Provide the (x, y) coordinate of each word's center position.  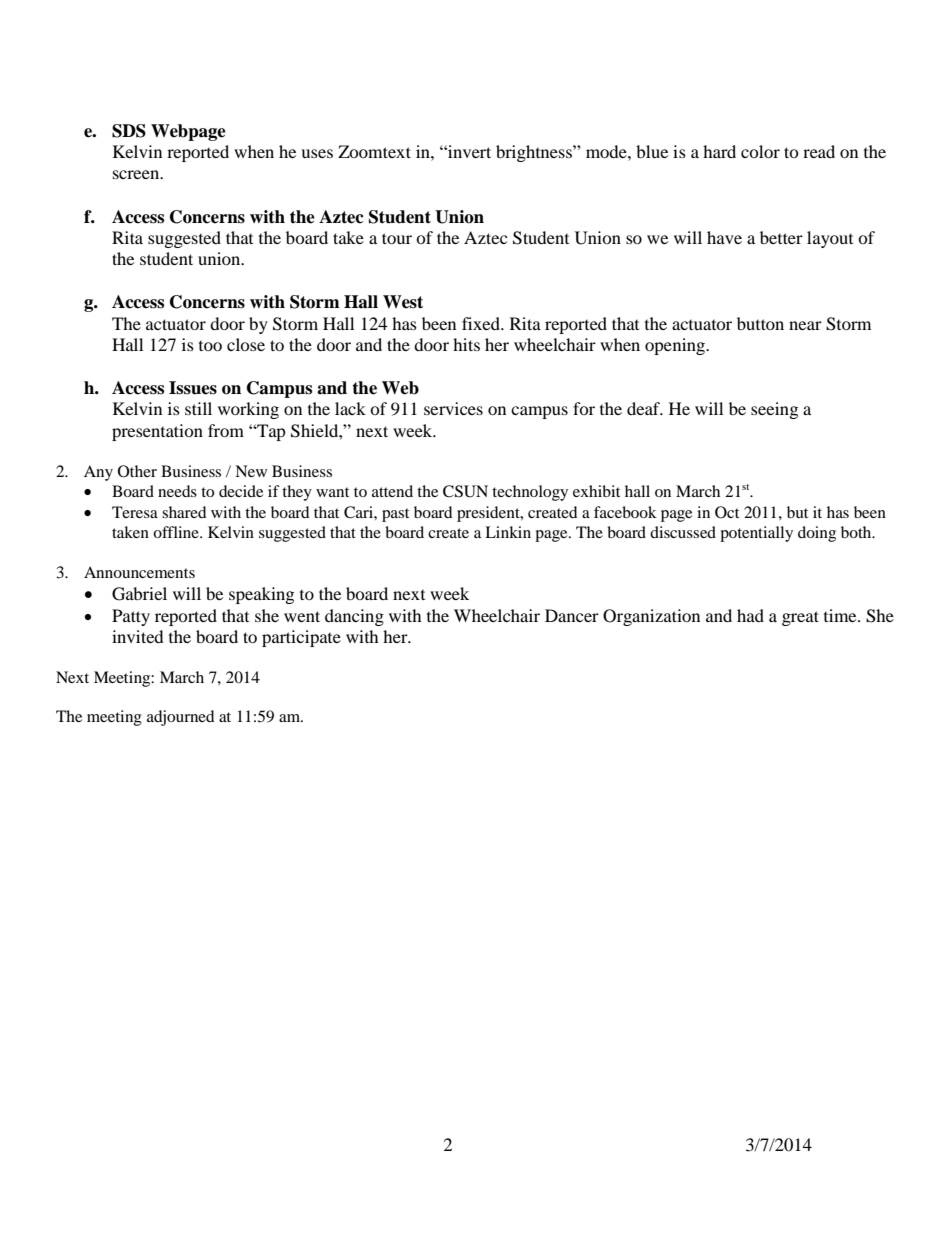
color (760, 151)
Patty (131, 617)
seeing (774, 410)
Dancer (572, 615)
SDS (129, 131)
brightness (535, 153)
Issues (193, 388)
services (453, 408)
